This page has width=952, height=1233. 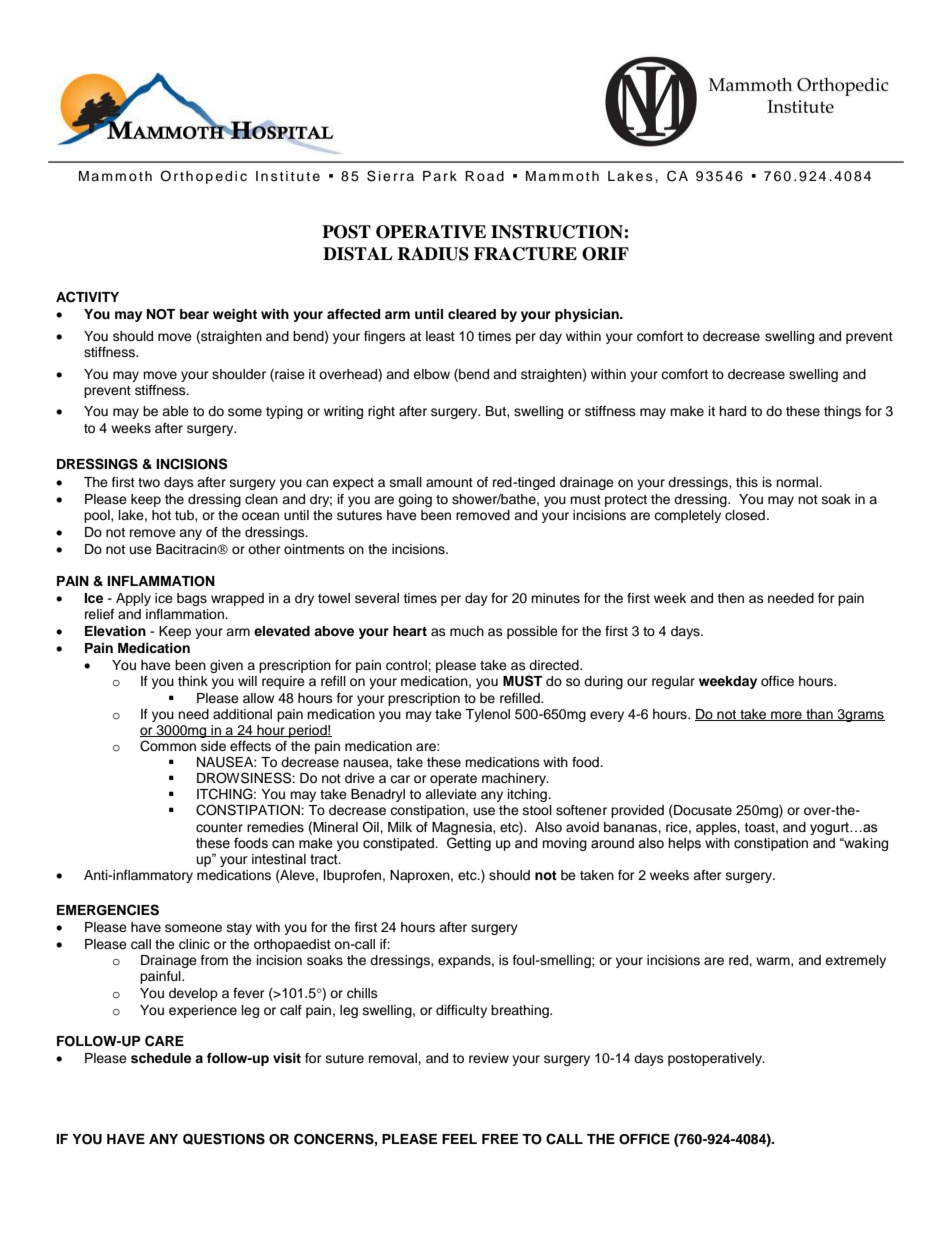 What do you see at coordinates (605, 254) in the page?
I see `ORIF` at bounding box center [605, 254].
